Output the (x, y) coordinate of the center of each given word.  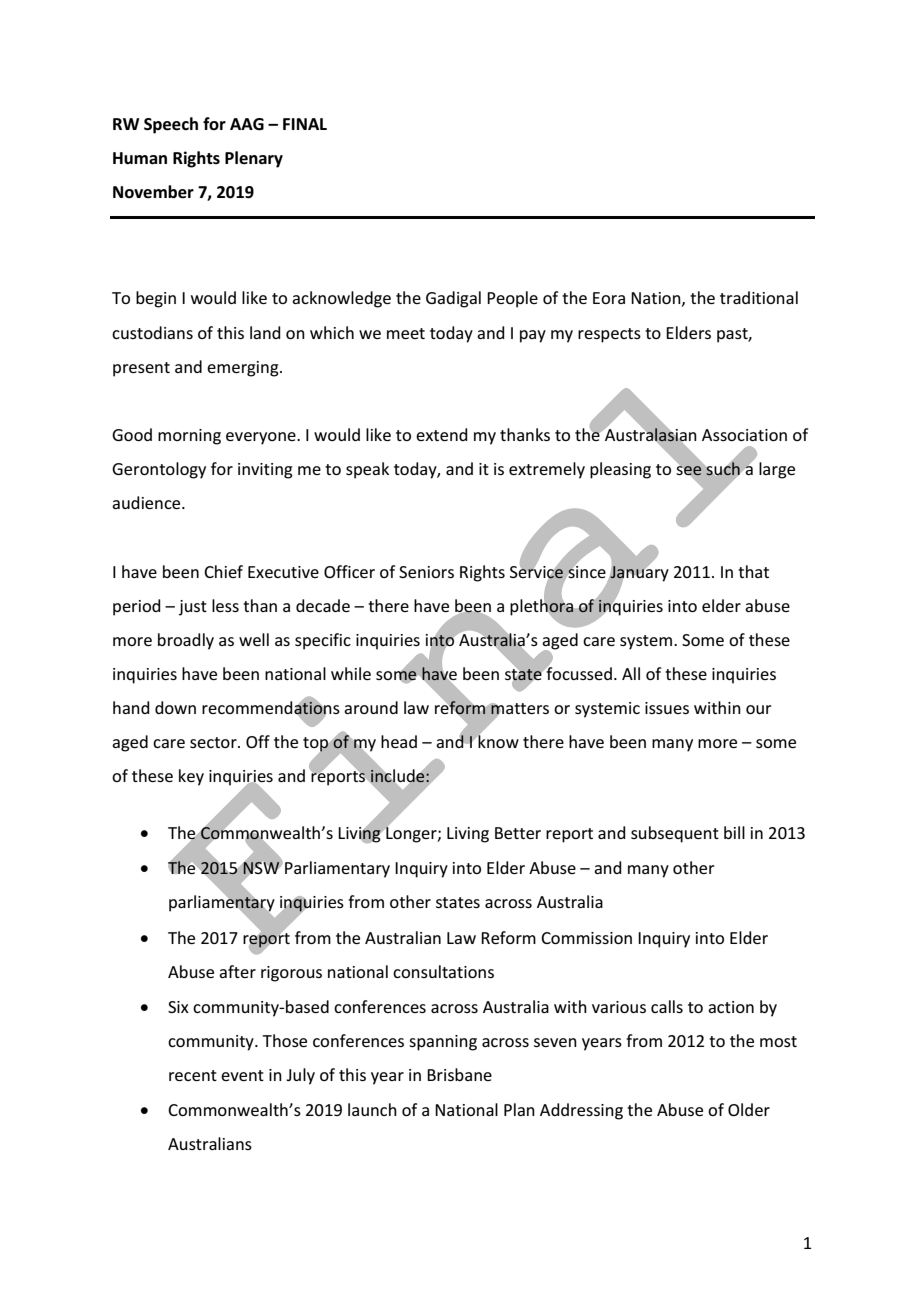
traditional (759, 297)
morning (189, 437)
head (399, 741)
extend (442, 434)
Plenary (254, 159)
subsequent (675, 834)
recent (193, 1075)
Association (744, 435)
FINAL (305, 124)
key (191, 777)
